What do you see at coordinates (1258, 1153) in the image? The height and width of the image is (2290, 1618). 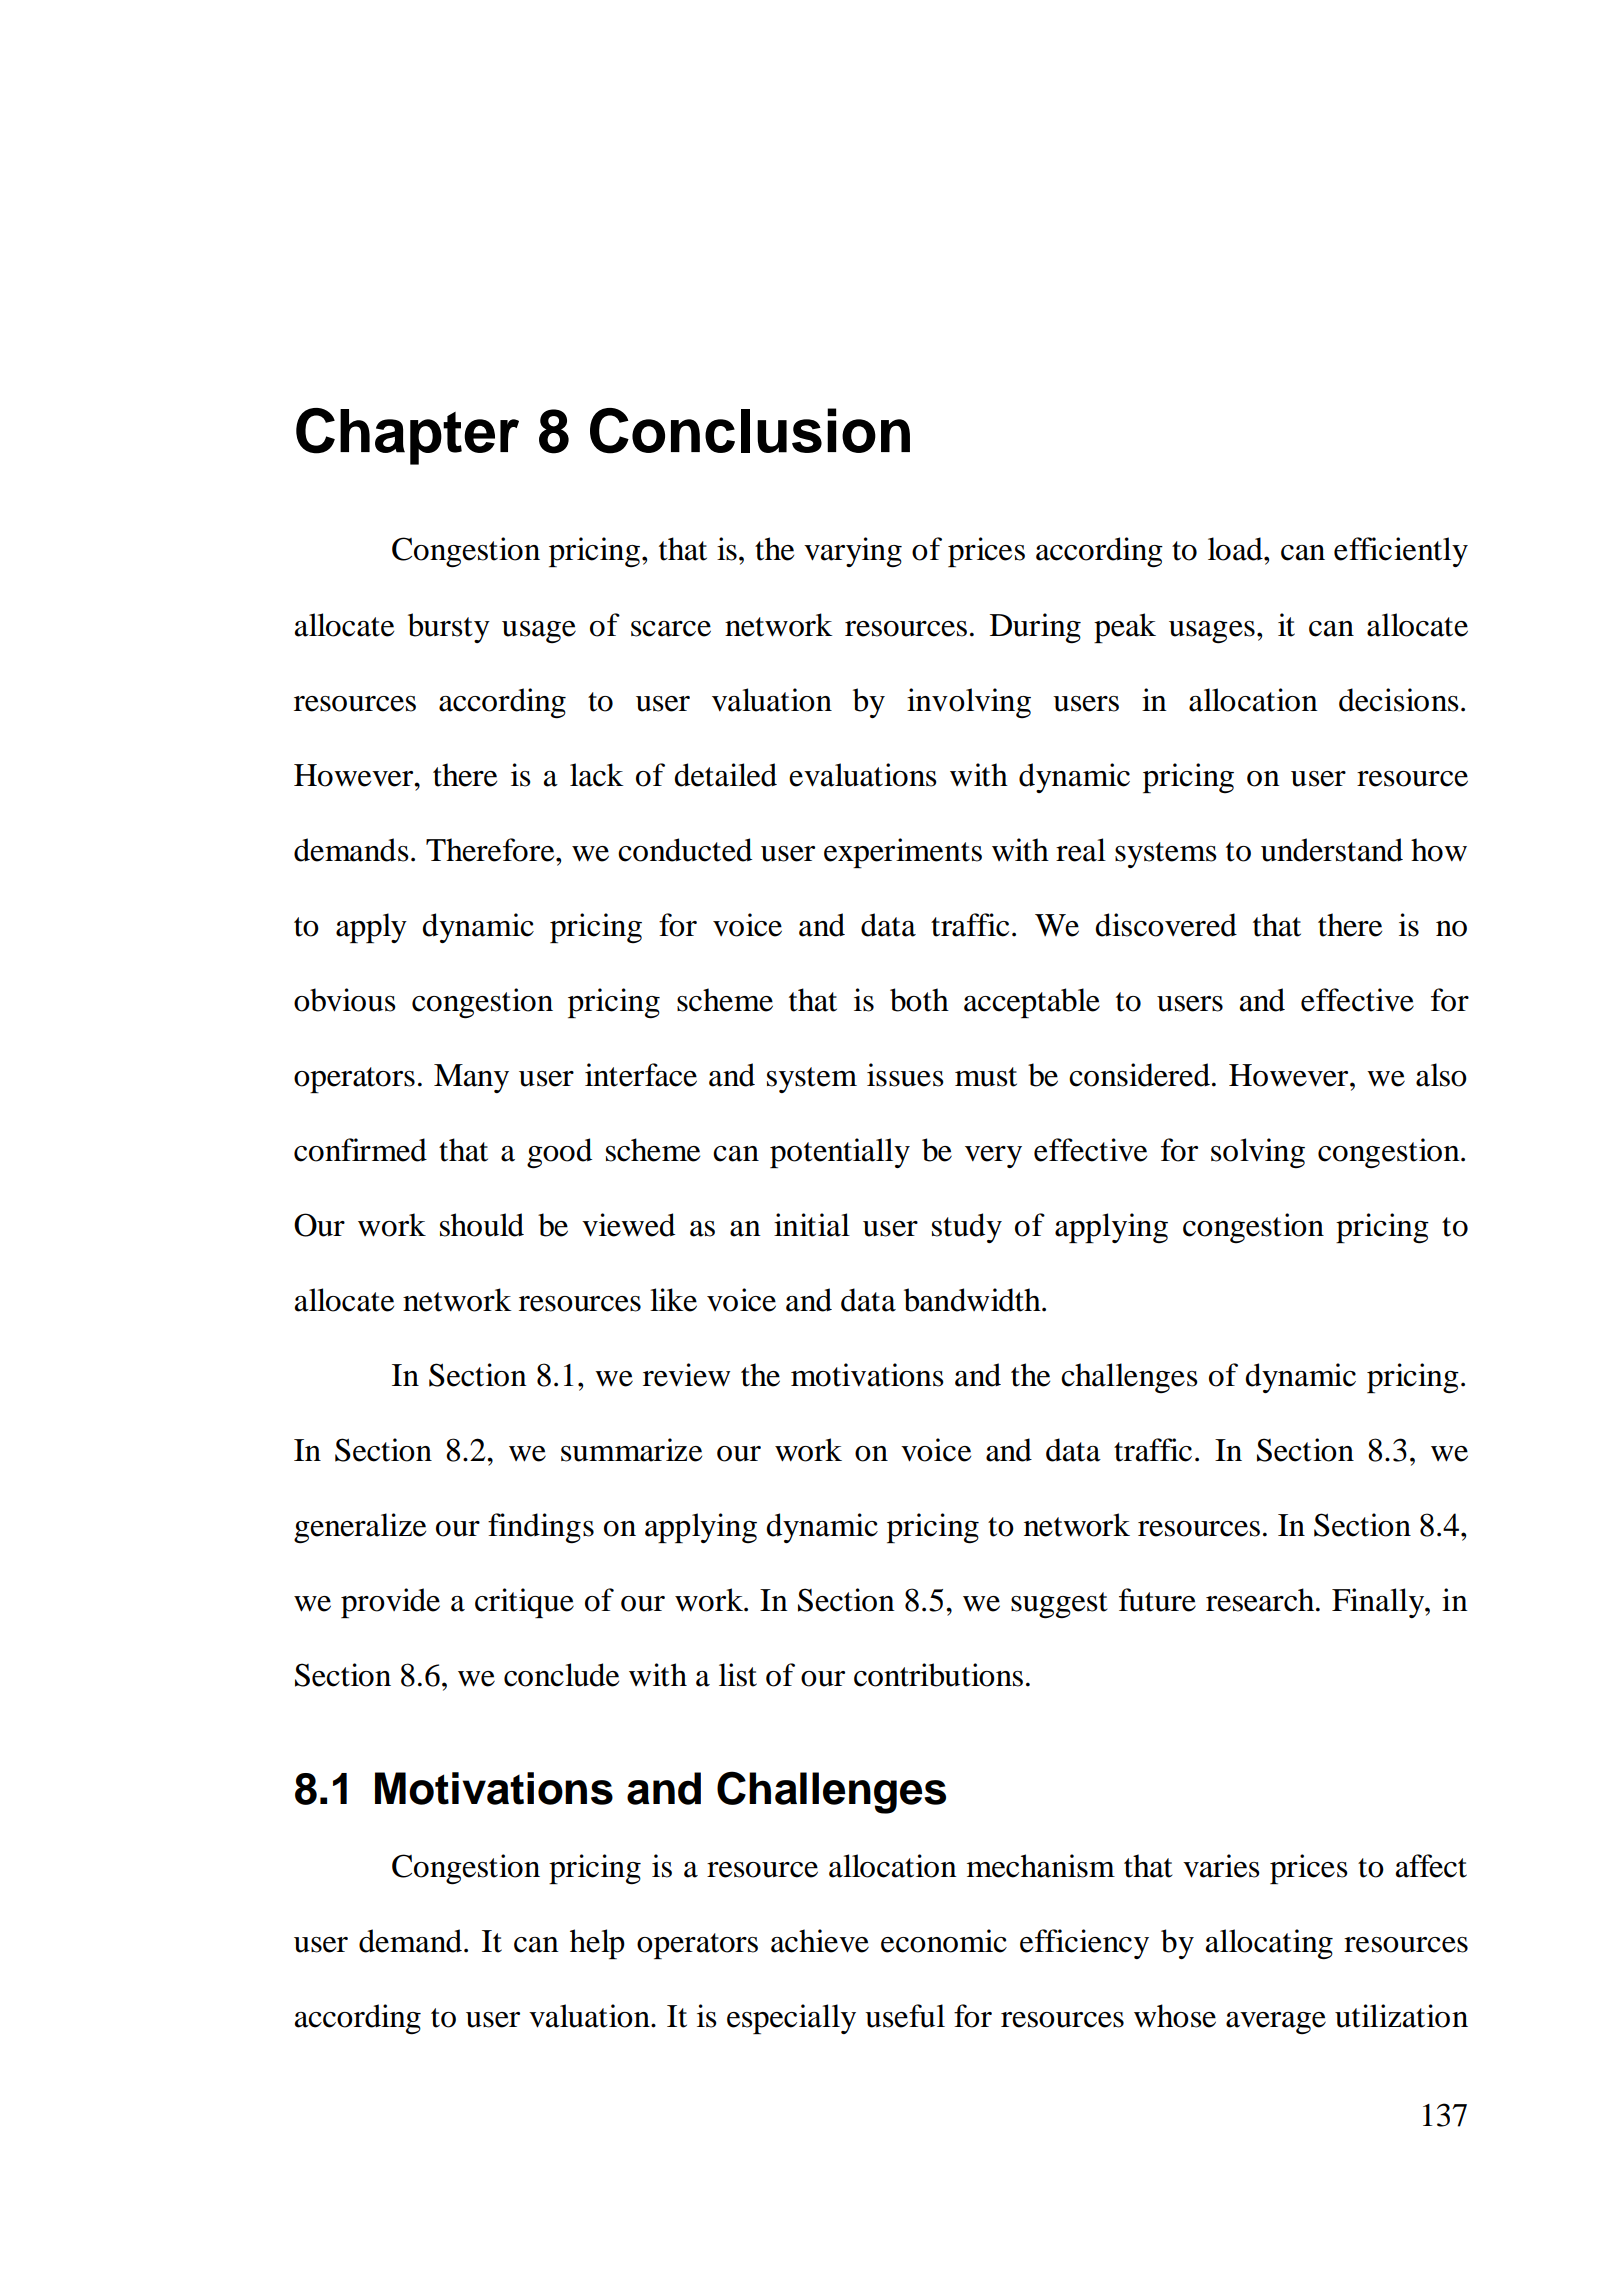 I see `solving` at bounding box center [1258, 1153].
